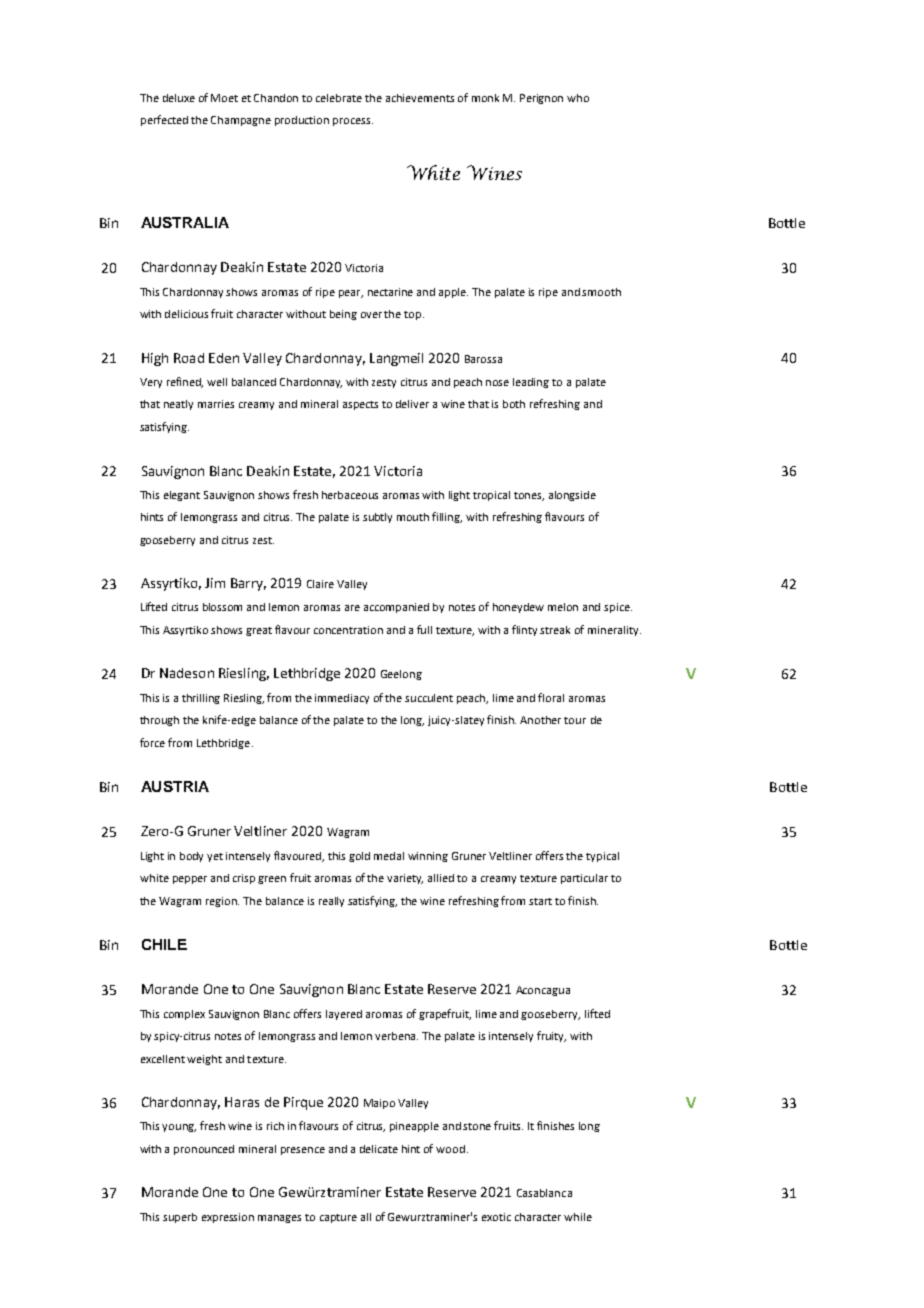 This document has width=924, height=1308. Describe the element at coordinates (224, 98) in the document. I see `Moet` at that location.
